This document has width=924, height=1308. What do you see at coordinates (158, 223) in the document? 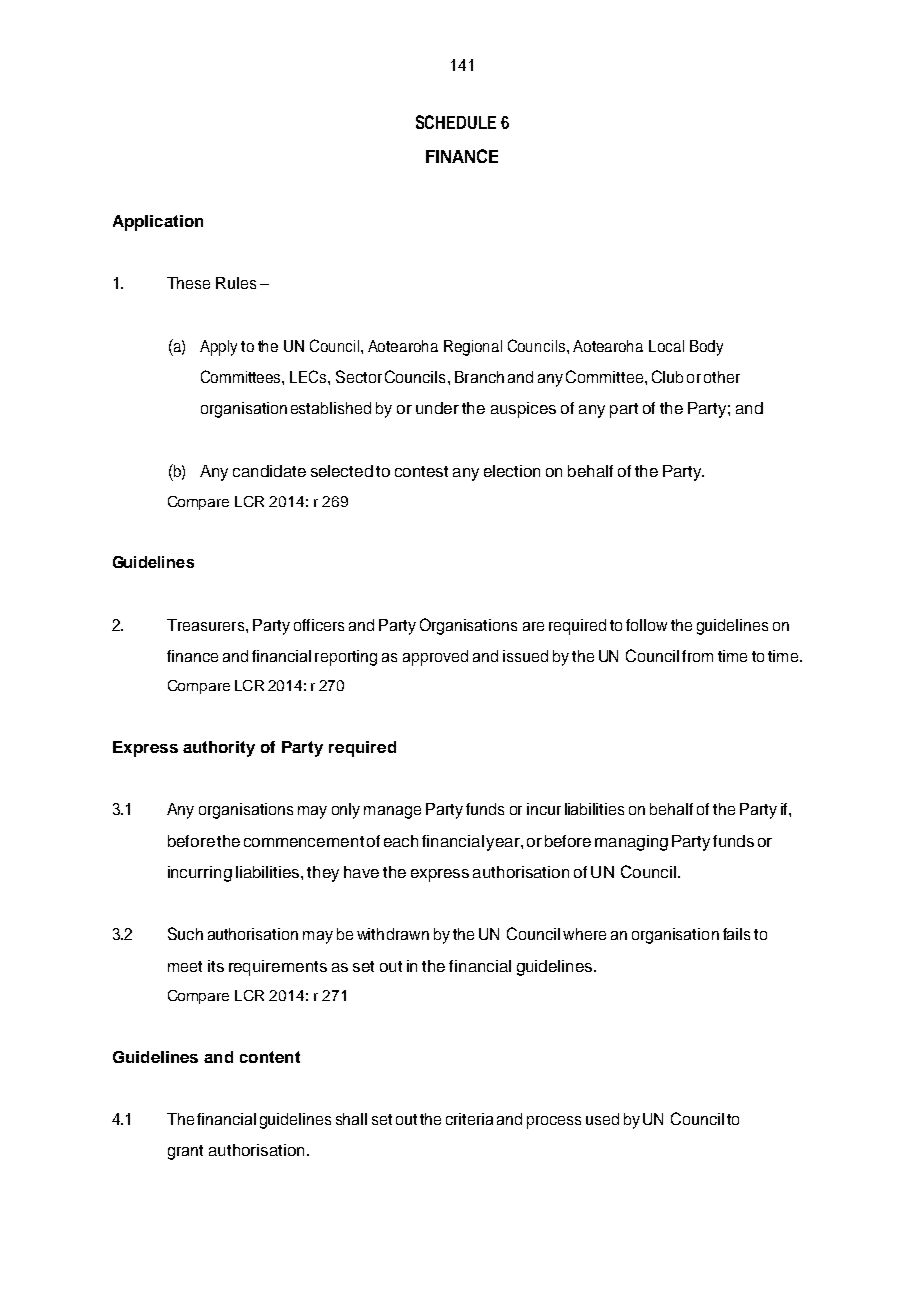
I see `Application` at bounding box center [158, 223].
